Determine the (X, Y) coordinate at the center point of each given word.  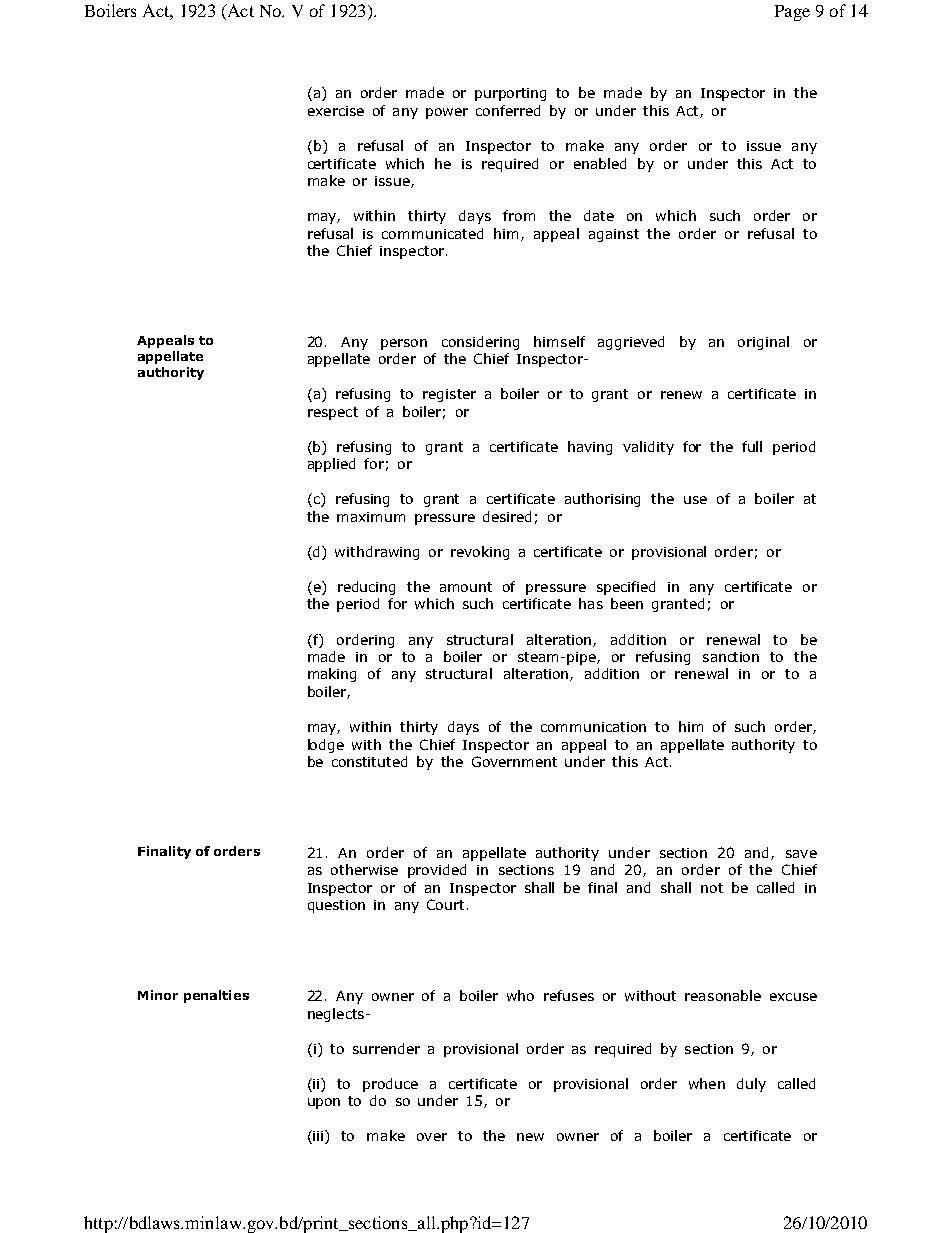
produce (390, 1085)
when (707, 1083)
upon (324, 1103)
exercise (336, 111)
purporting (510, 94)
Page (792, 13)
